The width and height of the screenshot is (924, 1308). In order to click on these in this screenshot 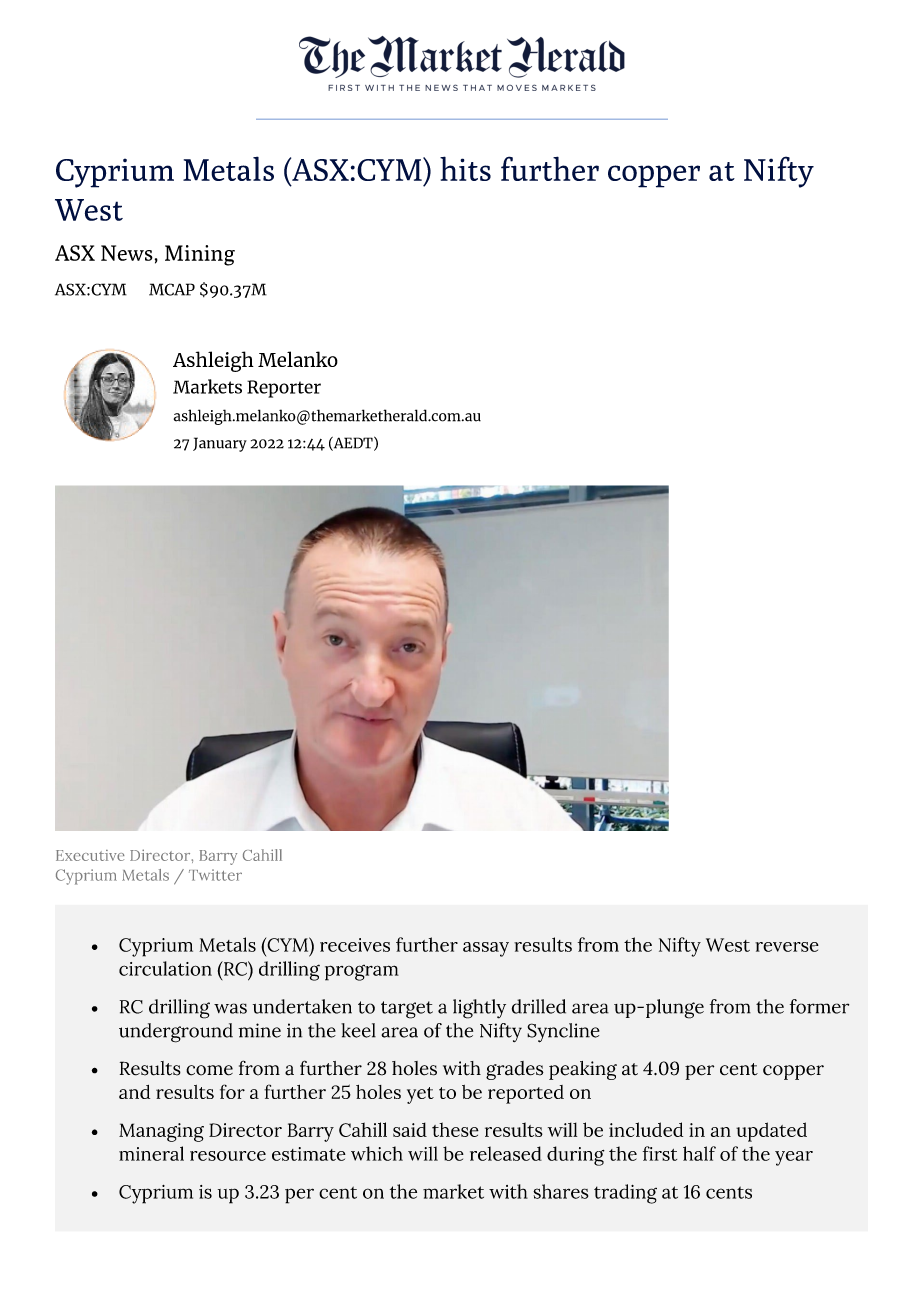, I will do `click(455, 1129)`.
